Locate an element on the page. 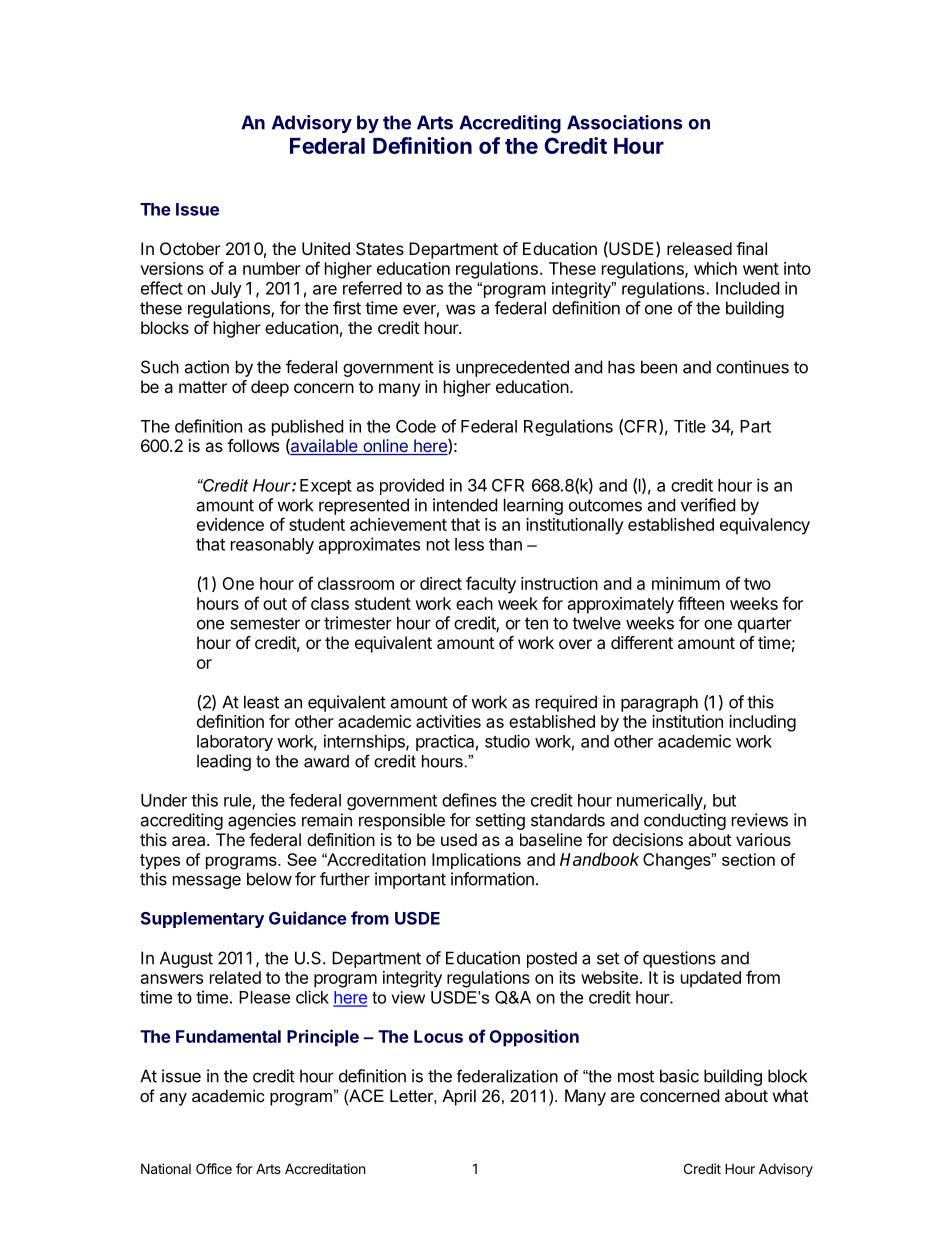 Image resolution: width=952 pixels, height=1233 pixels. October is located at coordinates (190, 248).
